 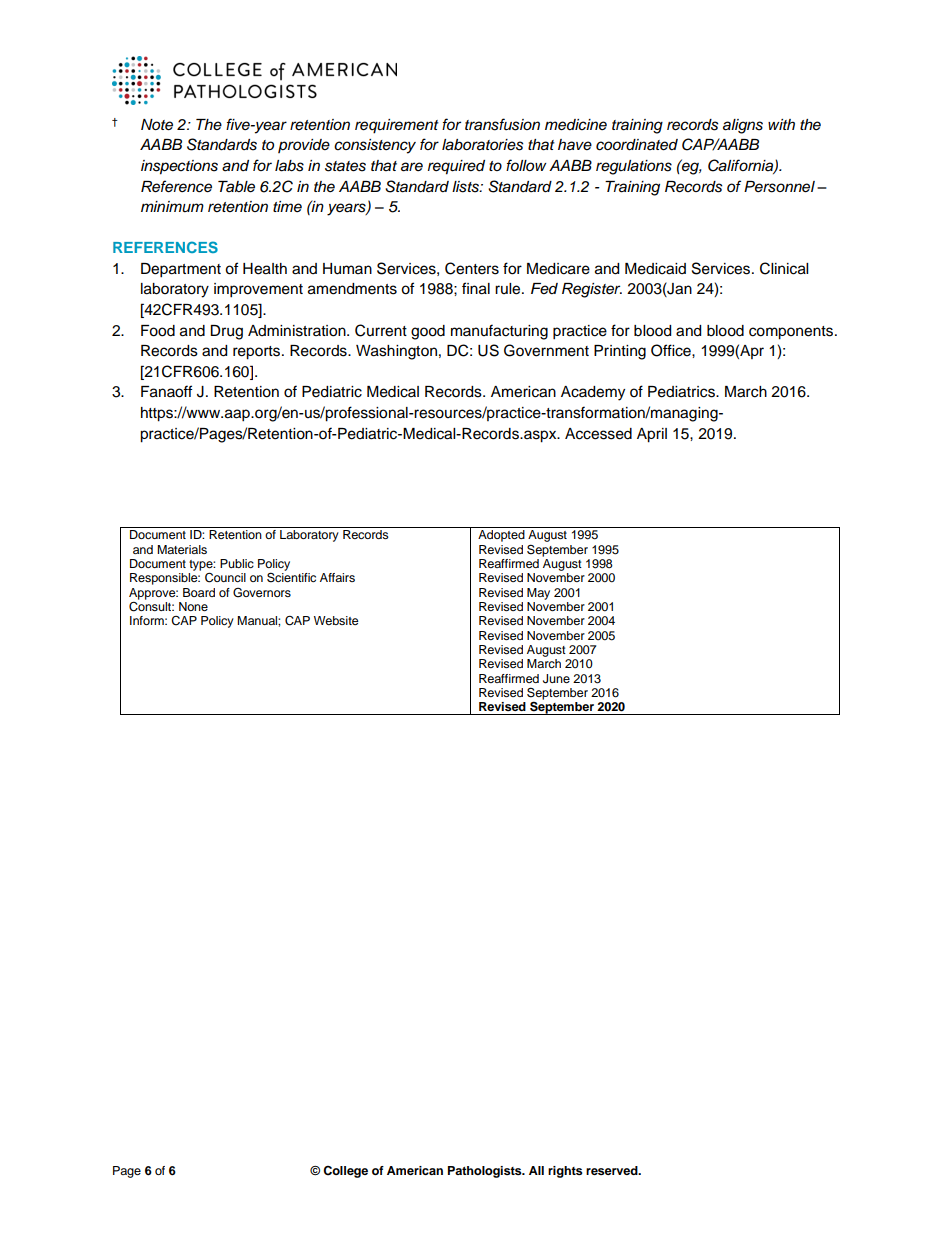 What do you see at coordinates (556, 679) in the screenshot?
I see `June` at bounding box center [556, 679].
